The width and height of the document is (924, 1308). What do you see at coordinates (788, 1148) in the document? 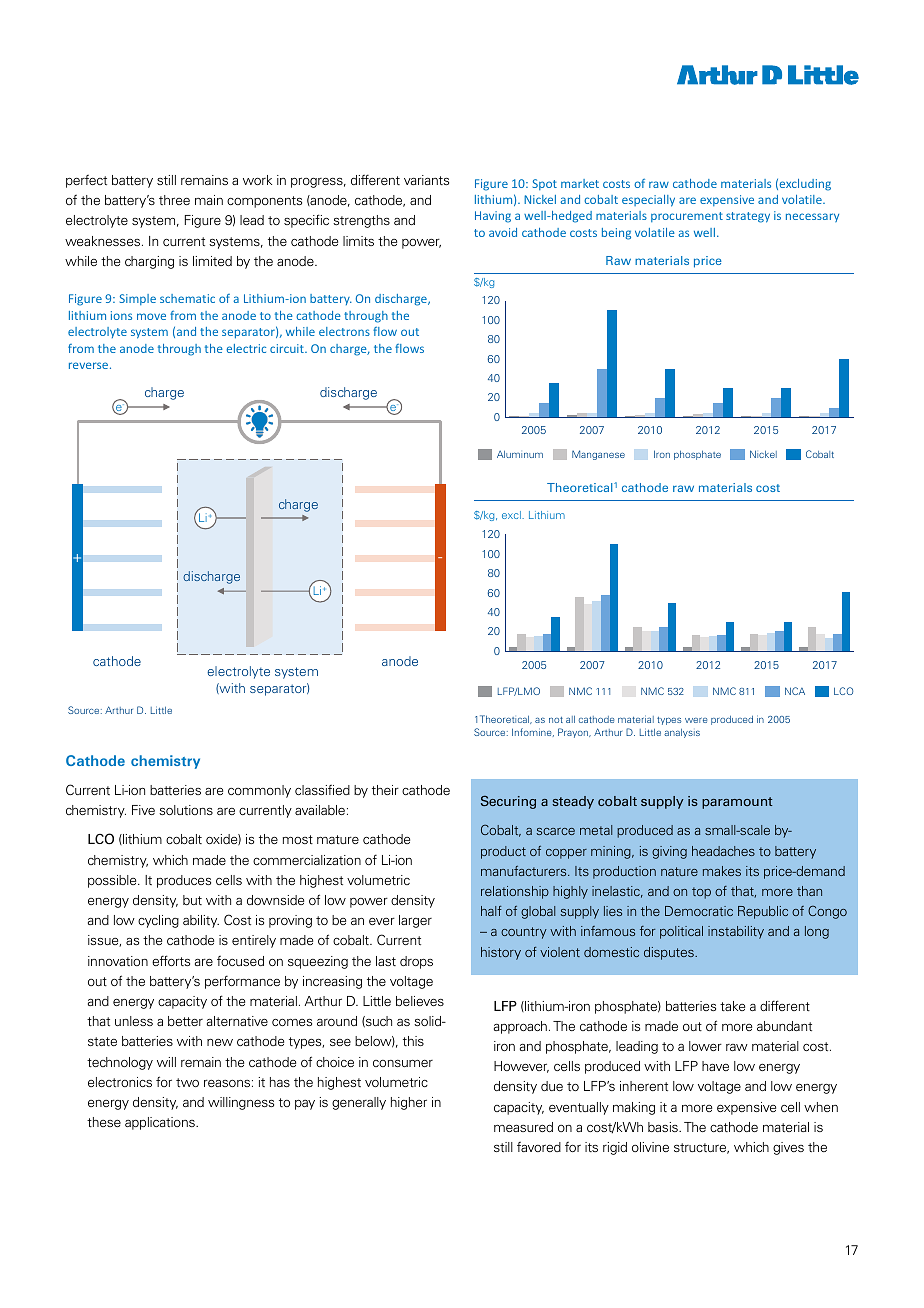
I see `gives` at bounding box center [788, 1148].
